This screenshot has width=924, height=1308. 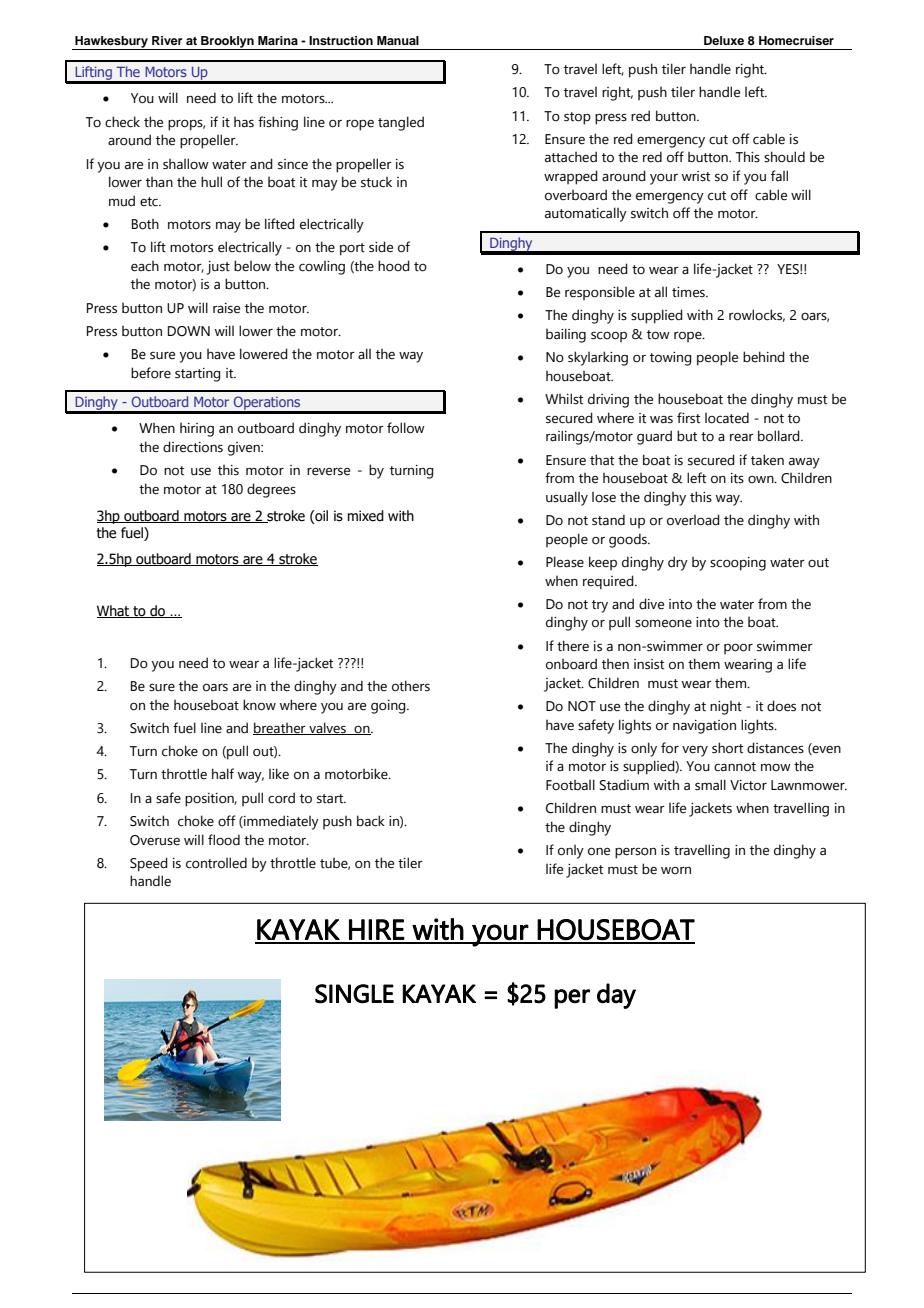 I want to click on before, so click(x=151, y=373).
